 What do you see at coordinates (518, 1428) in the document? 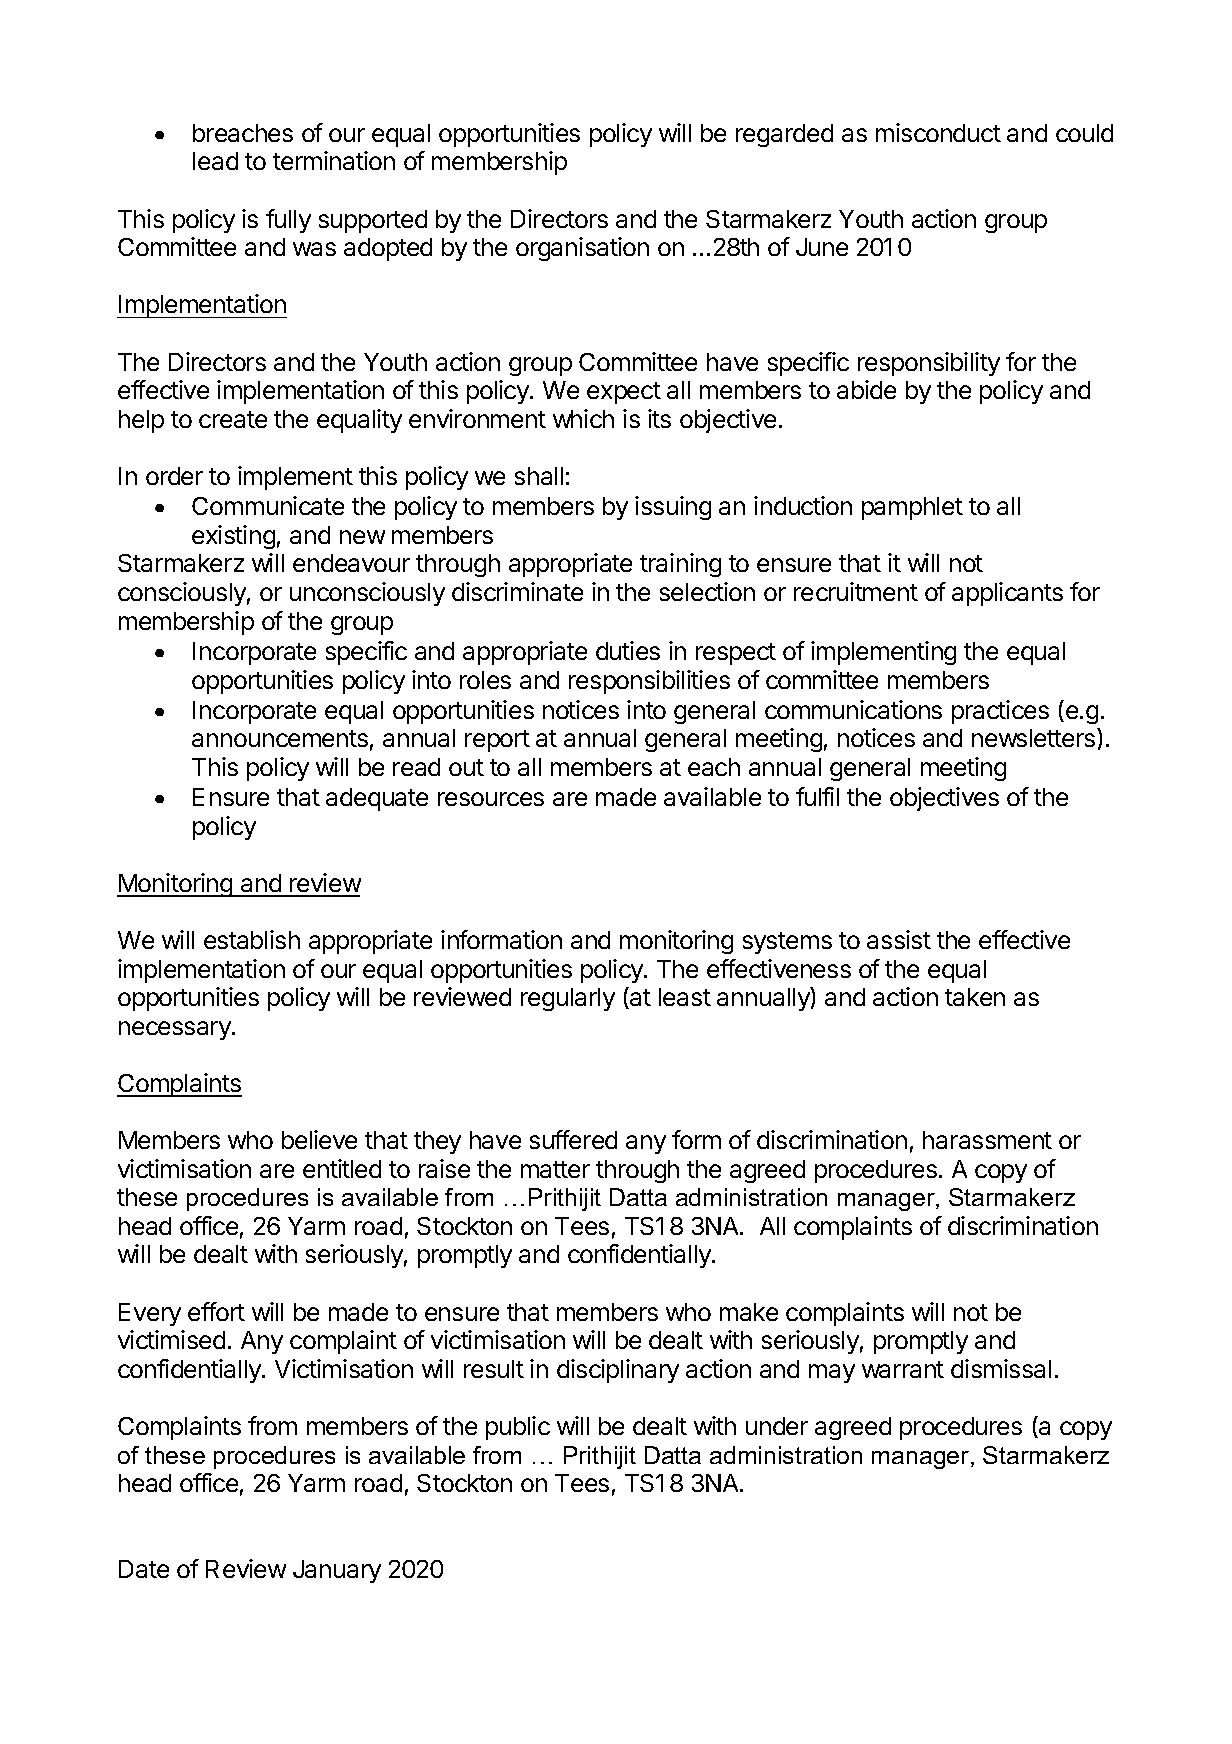
I see `public` at bounding box center [518, 1428].
